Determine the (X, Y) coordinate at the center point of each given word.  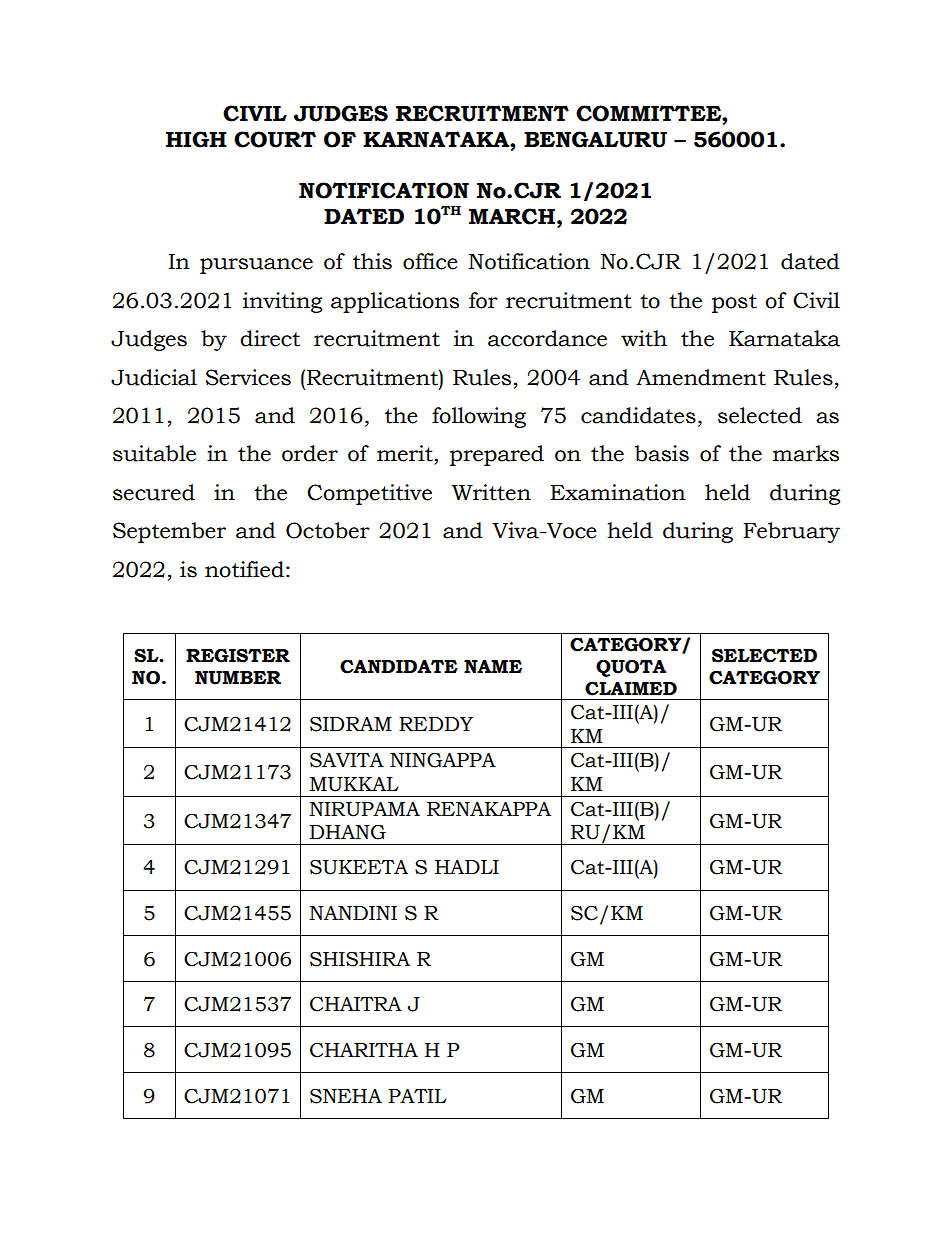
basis (662, 453)
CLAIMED (631, 689)
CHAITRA (356, 1004)
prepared (497, 455)
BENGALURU (595, 139)
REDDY (436, 724)
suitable (154, 453)
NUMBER (238, 678)
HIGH (196, 139)
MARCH (512, 216)
